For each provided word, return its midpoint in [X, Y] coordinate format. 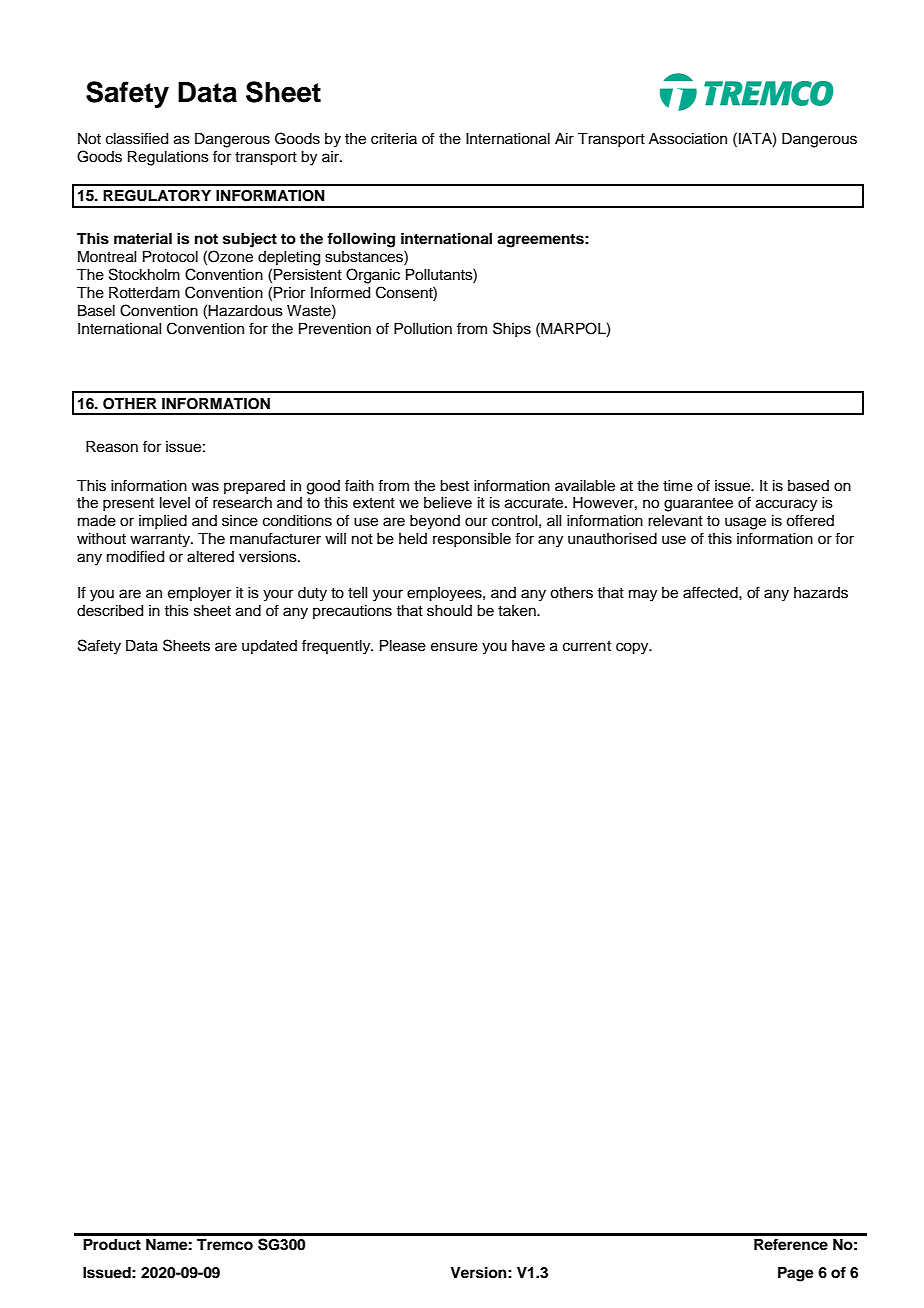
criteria [394, 139]
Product [112, 1245]
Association [688, 139]
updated [269, 647]
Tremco [225, 1245]
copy [633, 648]
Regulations [168, 158]
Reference [791, 1244]
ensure [454, 647]
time [678, 486]
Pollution [423, 329]
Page [796, 1274]
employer [199, 594]
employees [445, 594]
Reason [112, 447]
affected [711, 592]
